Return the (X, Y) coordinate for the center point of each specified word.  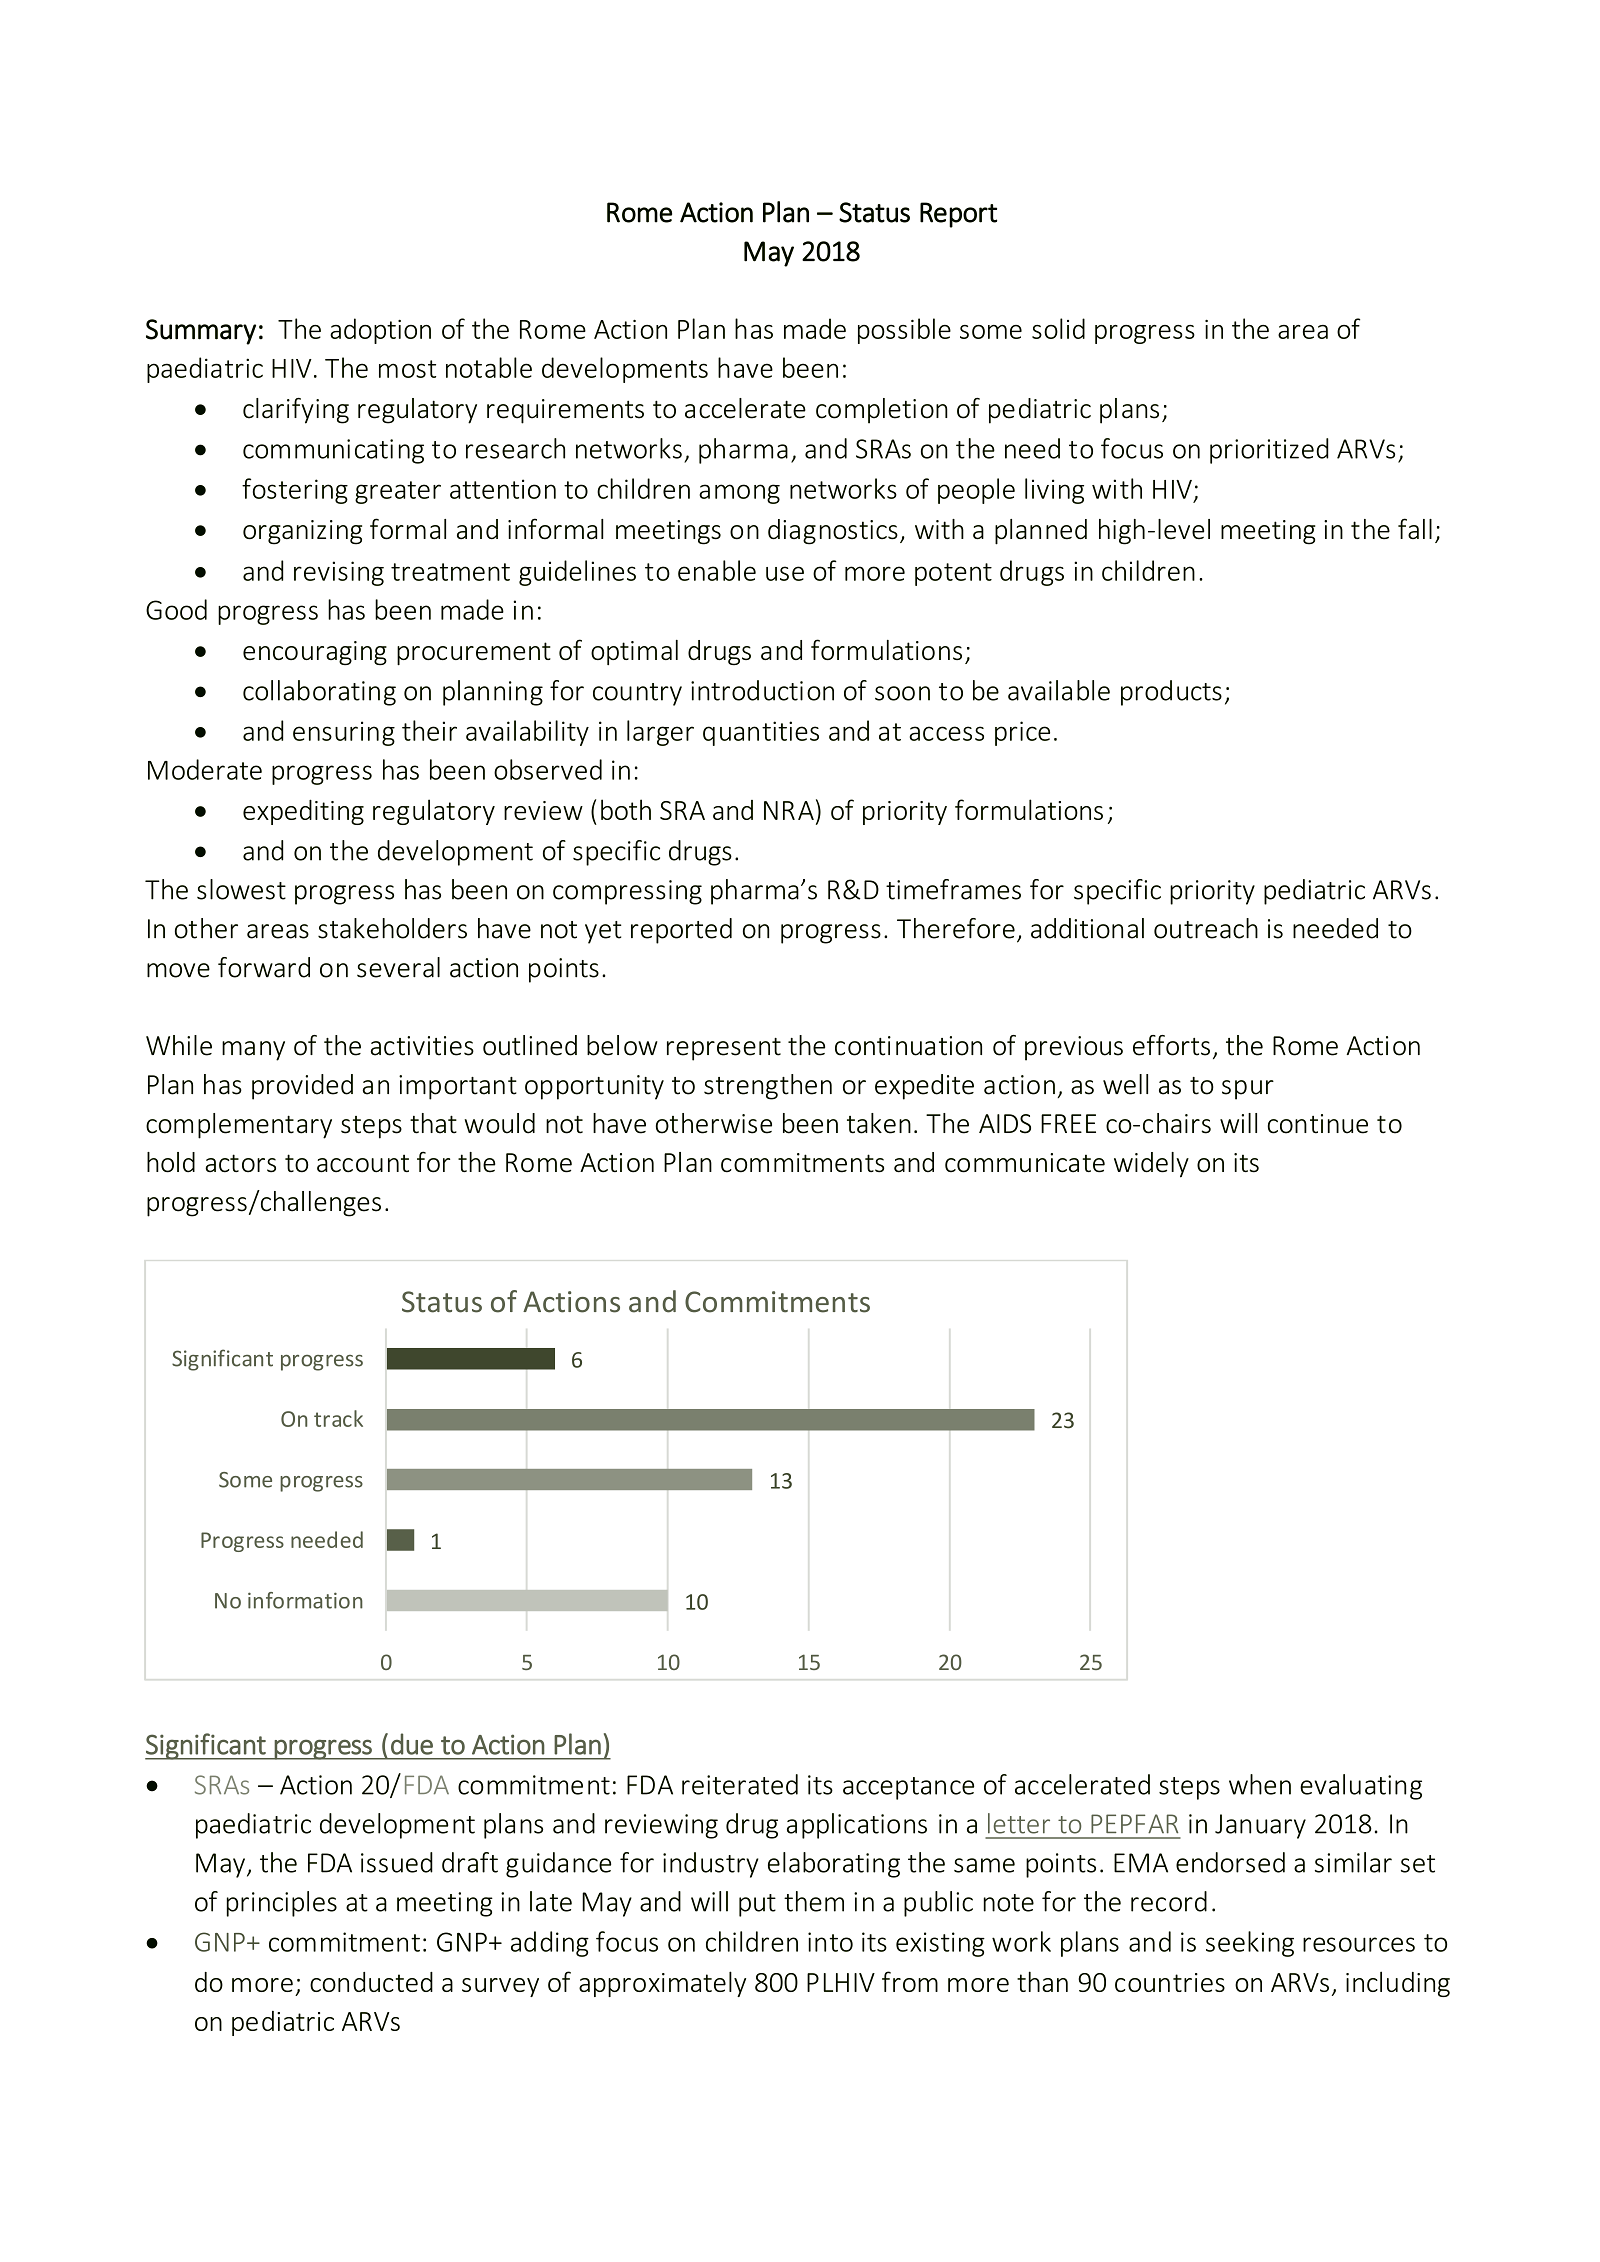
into (830, 1942)
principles (282, 1904)
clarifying (296, 411)
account (363, 1163)
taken (879, 1123)
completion (882, 411)
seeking (1250, 1944)
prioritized (1269, 451)
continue (1318, 1124)
